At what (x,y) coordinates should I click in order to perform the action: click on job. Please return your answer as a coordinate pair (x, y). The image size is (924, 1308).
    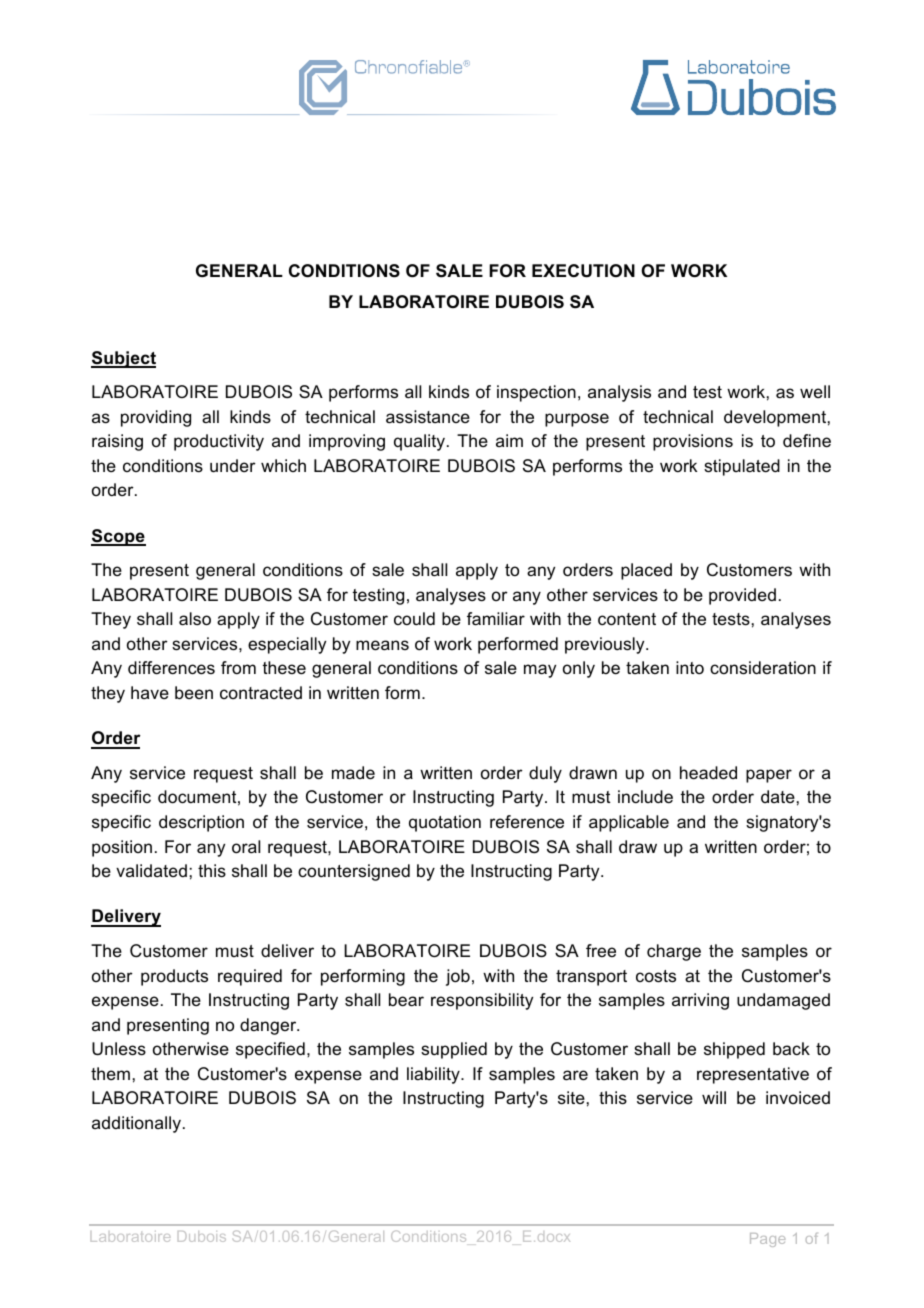
    Looking at the image, I should click on (458, 977).
